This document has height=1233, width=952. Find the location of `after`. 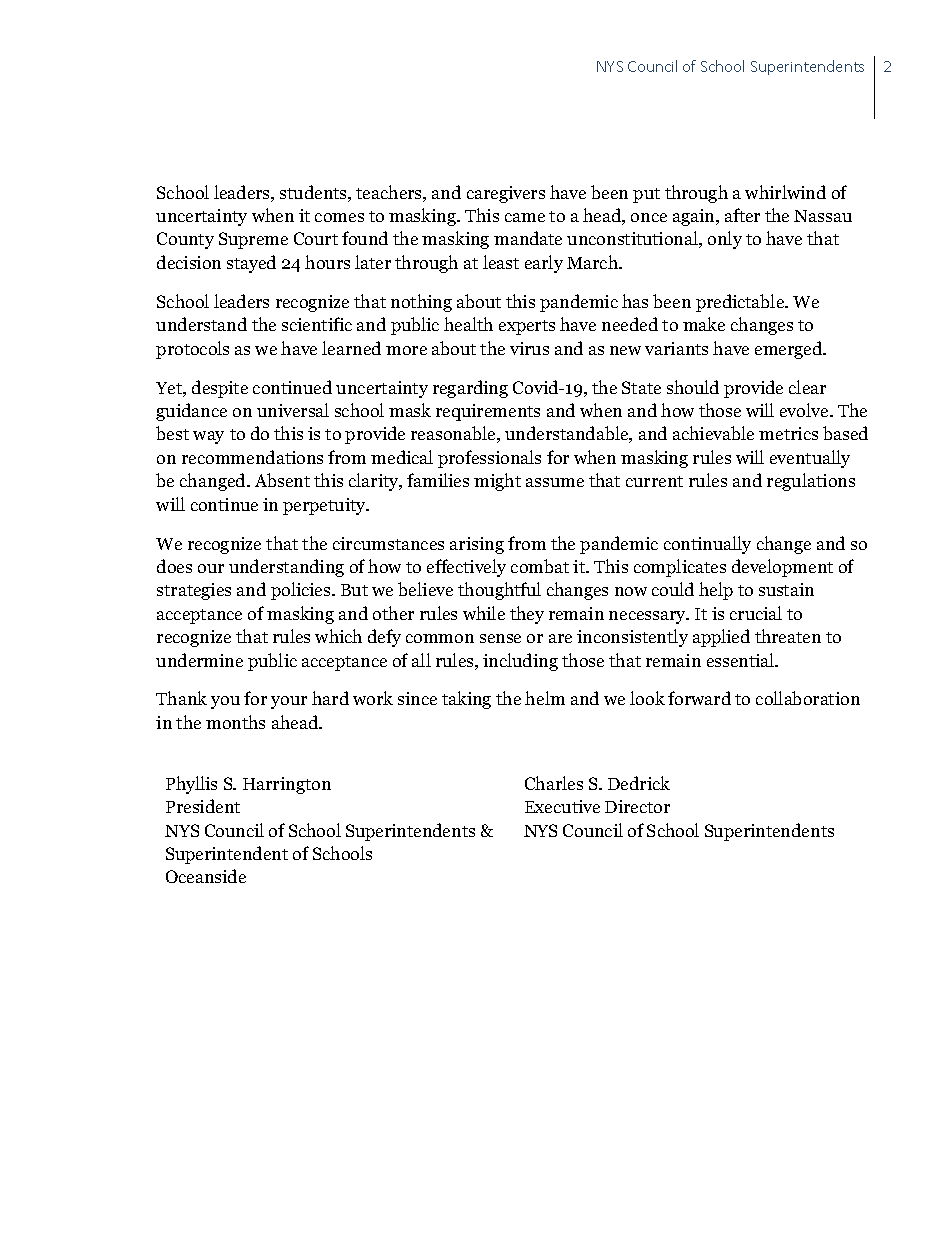

after is located at coordinates (742, 215).
